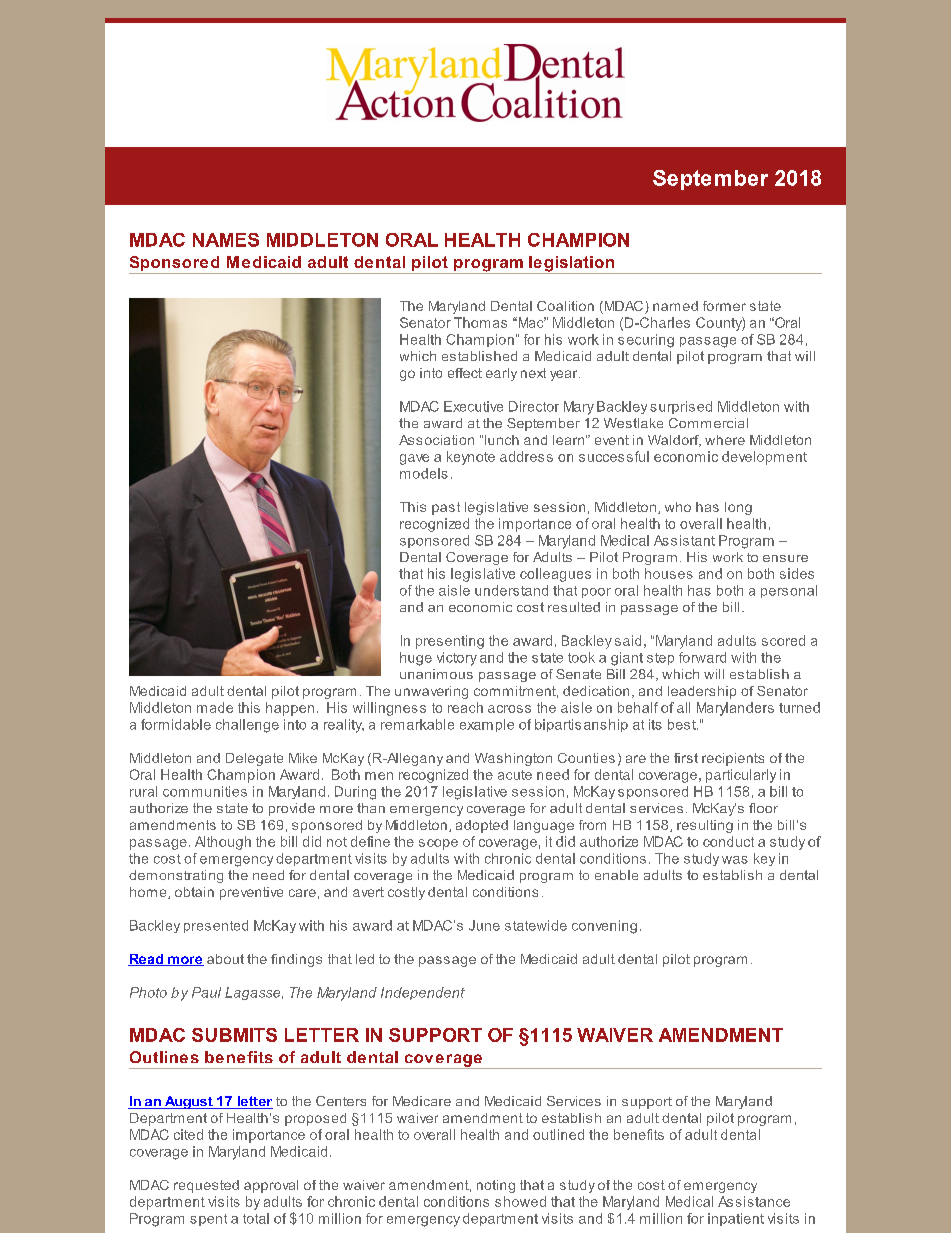  What do you see at coordinates (738, 508) in the screenshot?
I see `long` at bounding box center [738, 508].
